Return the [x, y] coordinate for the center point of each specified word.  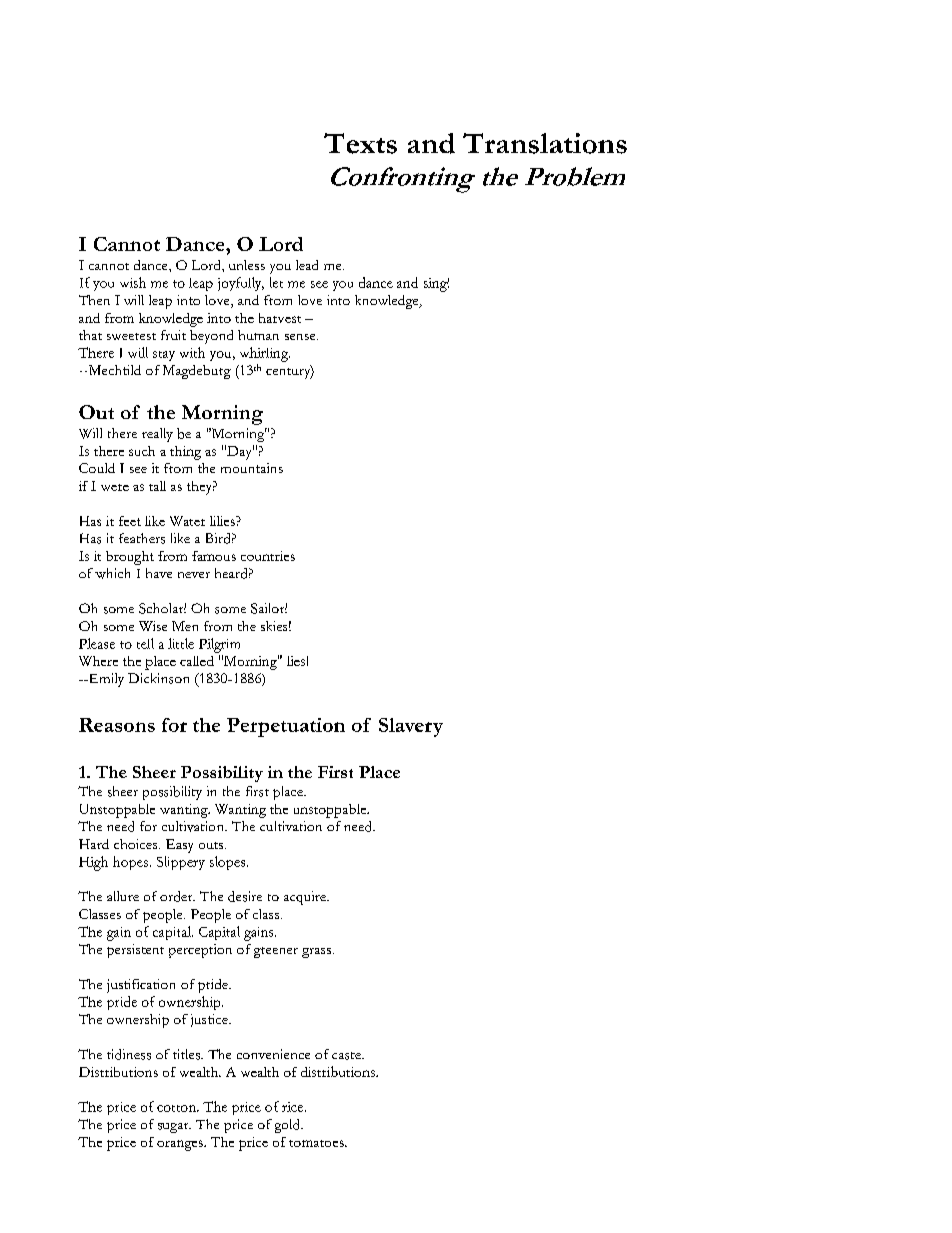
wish [133, 282]
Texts [360, 143]
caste [347, 1056]
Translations [545, 143]
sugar [174, 1128]
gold [289, 1126]
